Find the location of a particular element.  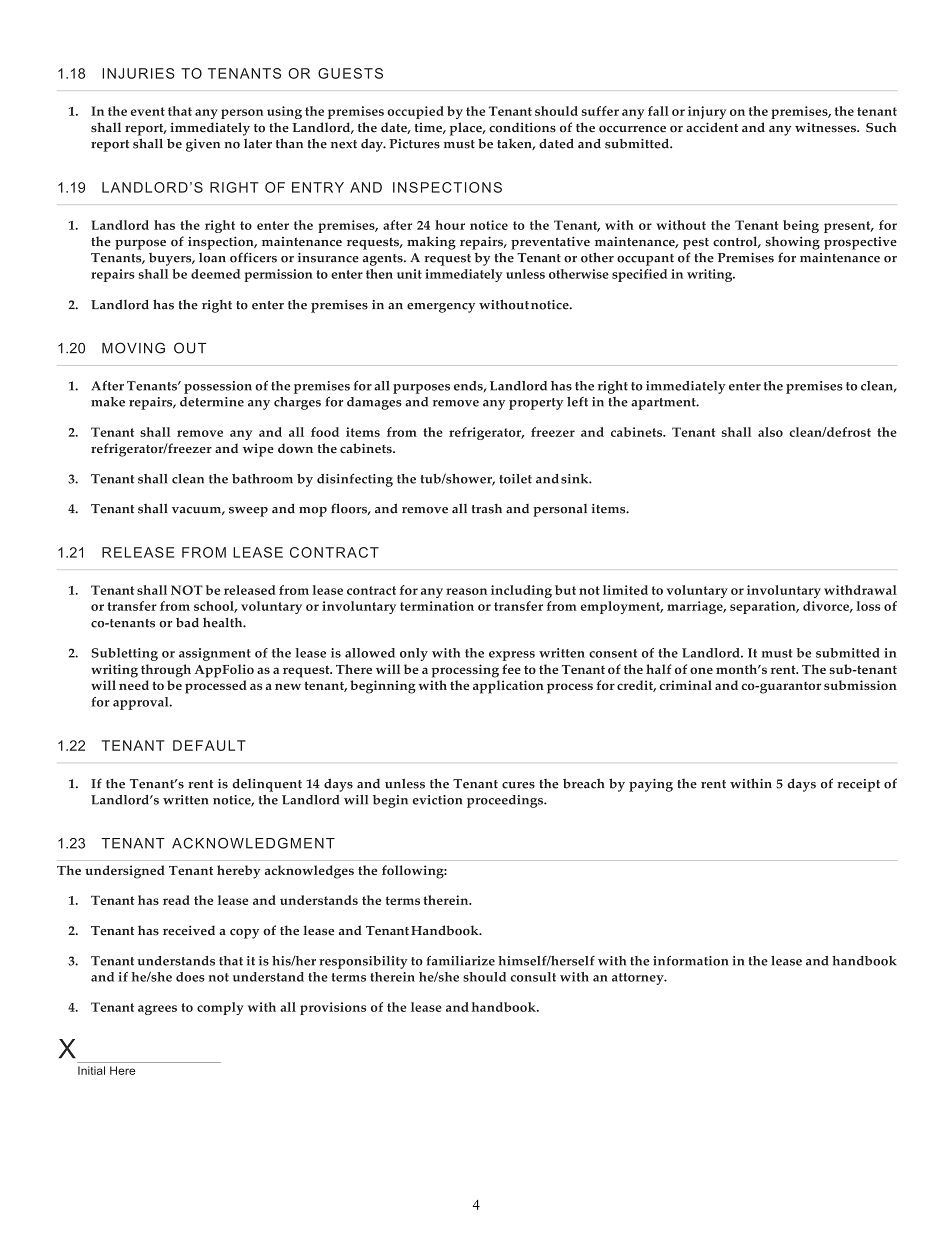

loss is located at coordinates (868, 606).
